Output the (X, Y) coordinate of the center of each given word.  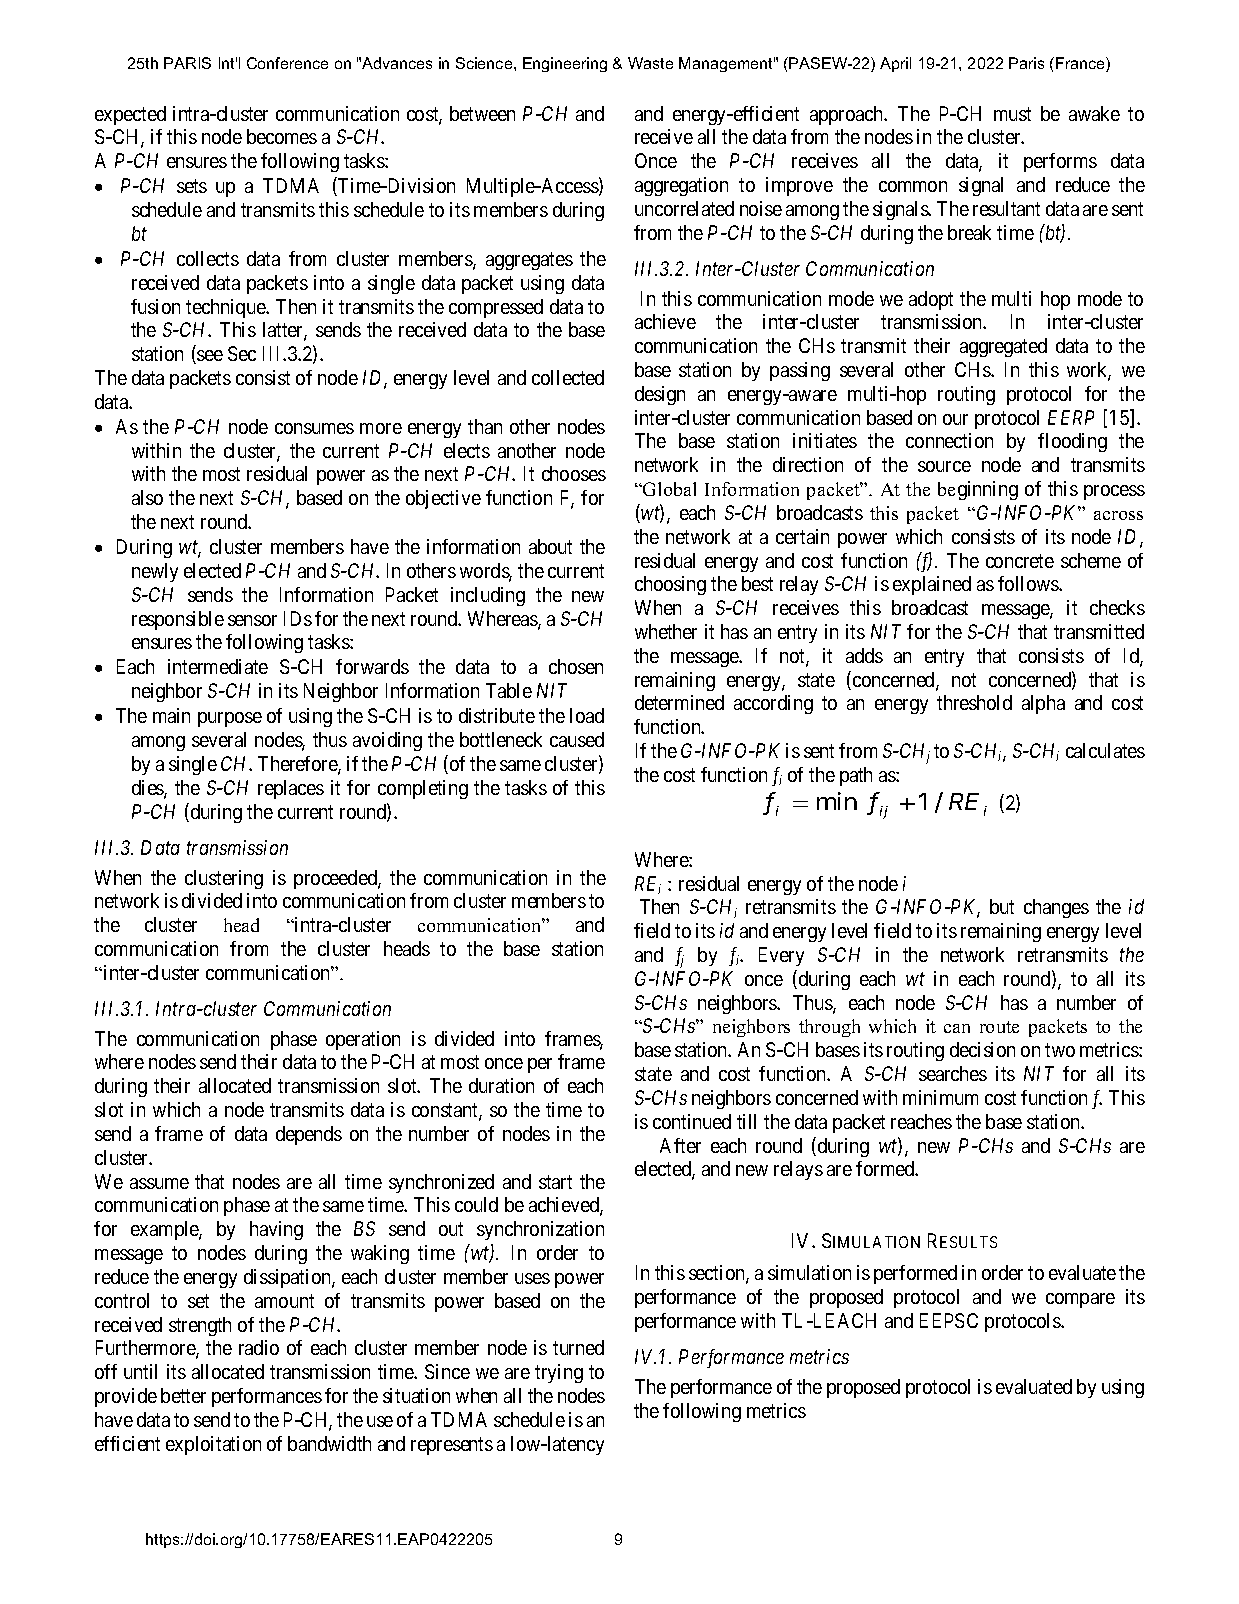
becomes (282, 136)
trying (559, 1373)
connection (949, 440)
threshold (974, 702)
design (660, 395)
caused (577, 739)
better (183, 1395)
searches (953, 1073)
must (1012, 114)
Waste (650, 63)
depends (309, 1135)
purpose (230, 719)
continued (692, 1121)
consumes (314, 428)
